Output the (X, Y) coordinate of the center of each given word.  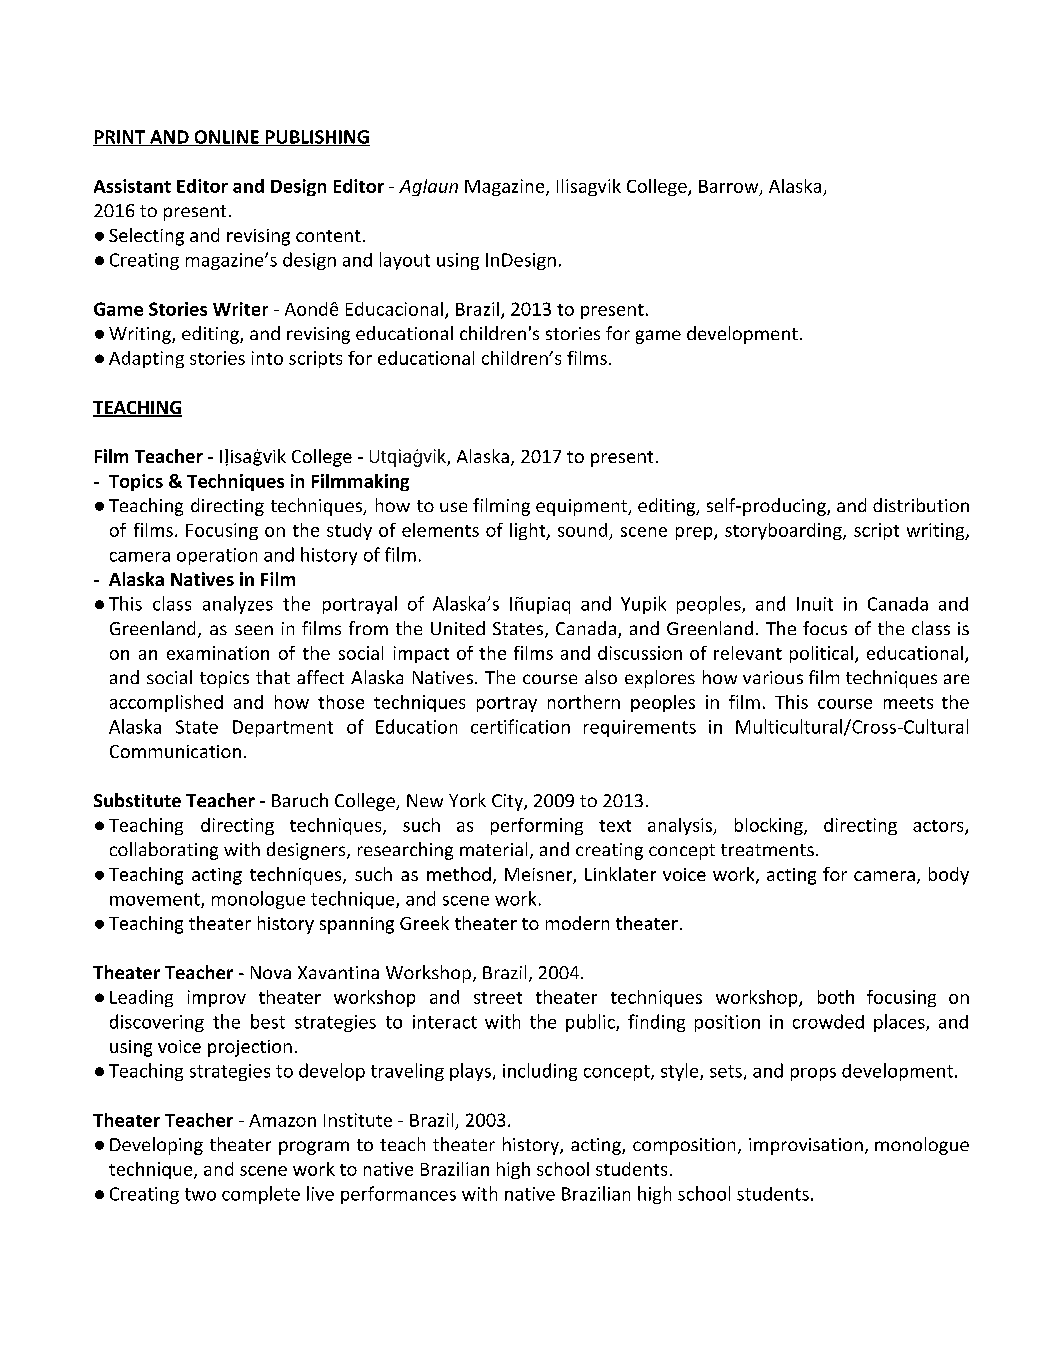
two (200, 1194)
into (267, 358)
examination (218, 653)
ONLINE (226, 138)
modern (577, 923)
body (949, 876)
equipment (582, 507)
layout (405, 261)
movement (156, 900)
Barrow (728, 186)
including (540, 1072)
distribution (921, 505)
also (601, 677)
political (821, 654)
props (813, 1074)
